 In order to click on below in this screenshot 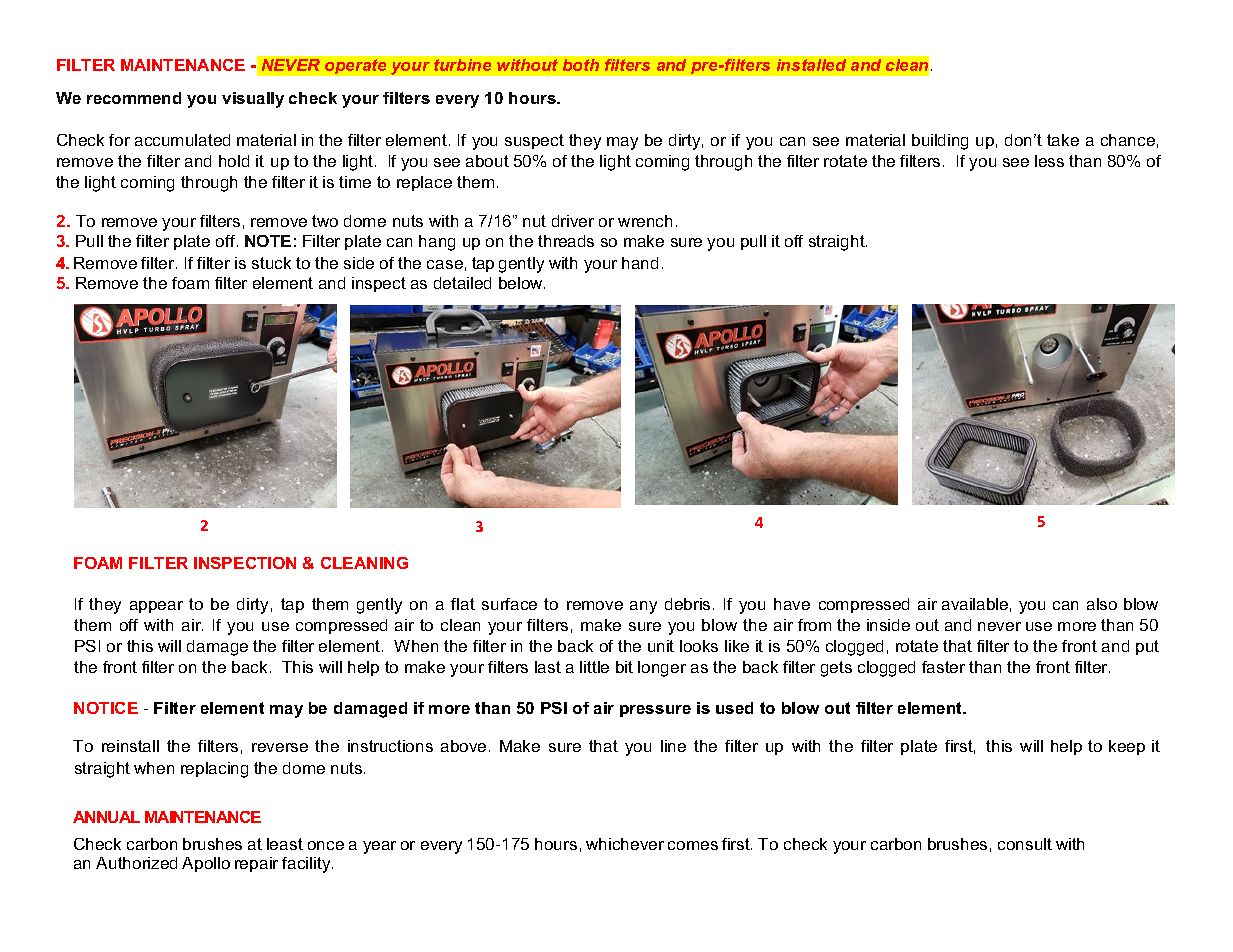, I will do `click(522, 283)`.
